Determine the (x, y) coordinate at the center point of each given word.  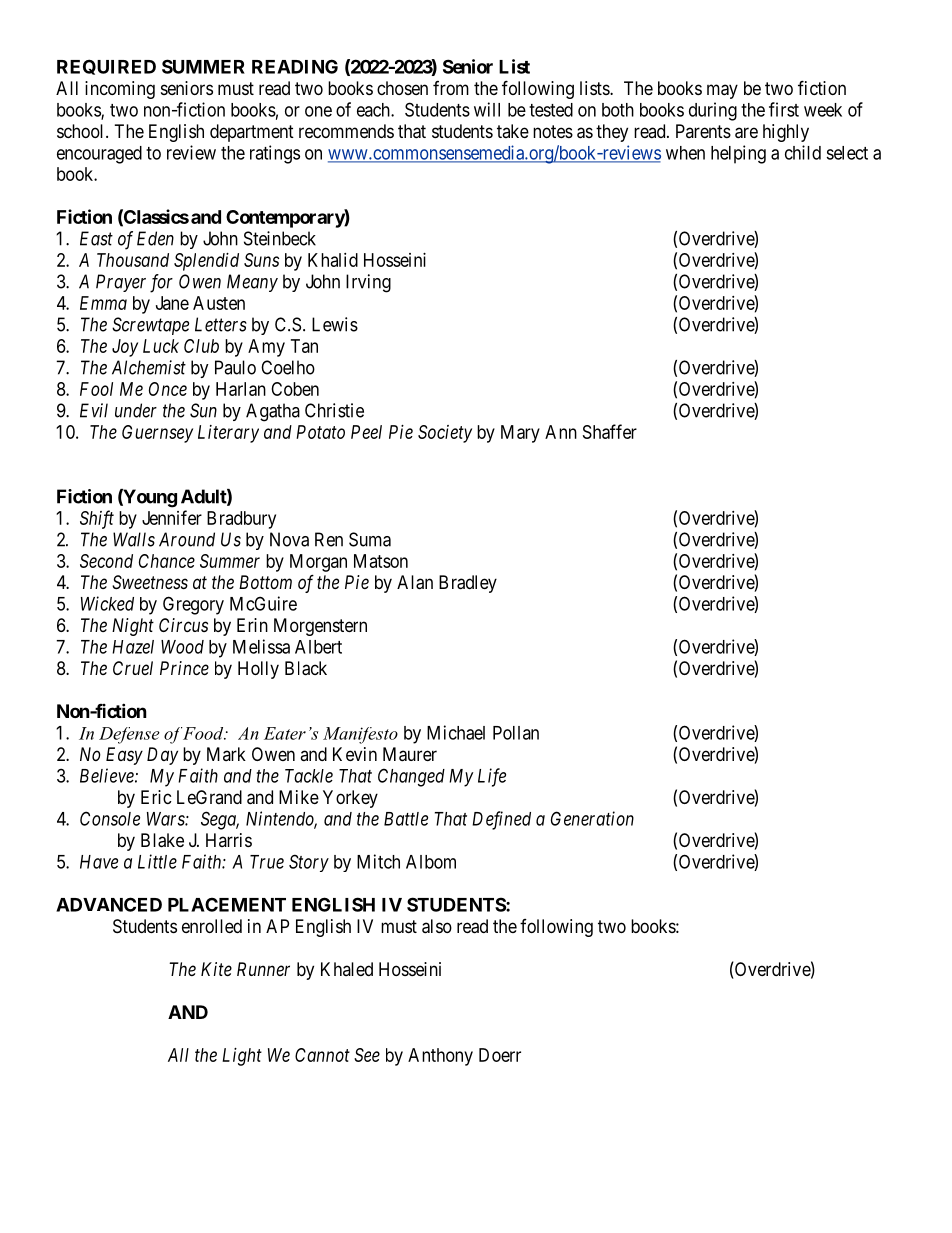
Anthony (440, 1057)
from (451, 88)
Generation (592, 818)
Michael (456, 732)
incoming (120, 90)
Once (168, 389)
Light (242, 1057)
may (722, 91)
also (437, 926)
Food (204, 733)
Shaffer (610, 431)
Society (445, 434)
